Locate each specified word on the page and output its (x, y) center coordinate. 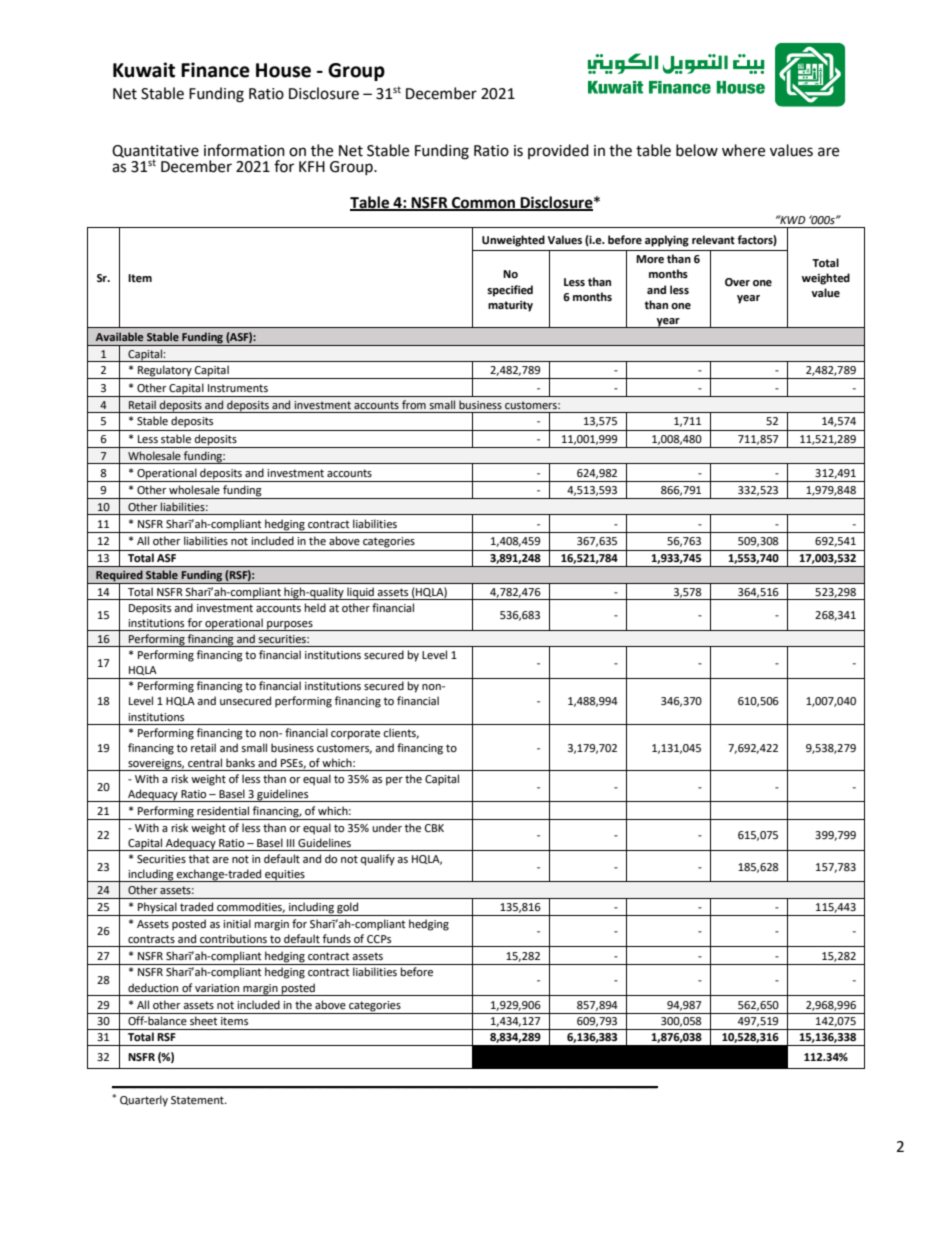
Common (484, 203)
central (205, 763)
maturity (510, 306)
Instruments (238, 388)
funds (337, 938)
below (697, 150)
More (650, 259)
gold (347, 909)
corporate (355, 734)
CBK (434, 828)
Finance (215, 70)
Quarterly (144, 1101)
